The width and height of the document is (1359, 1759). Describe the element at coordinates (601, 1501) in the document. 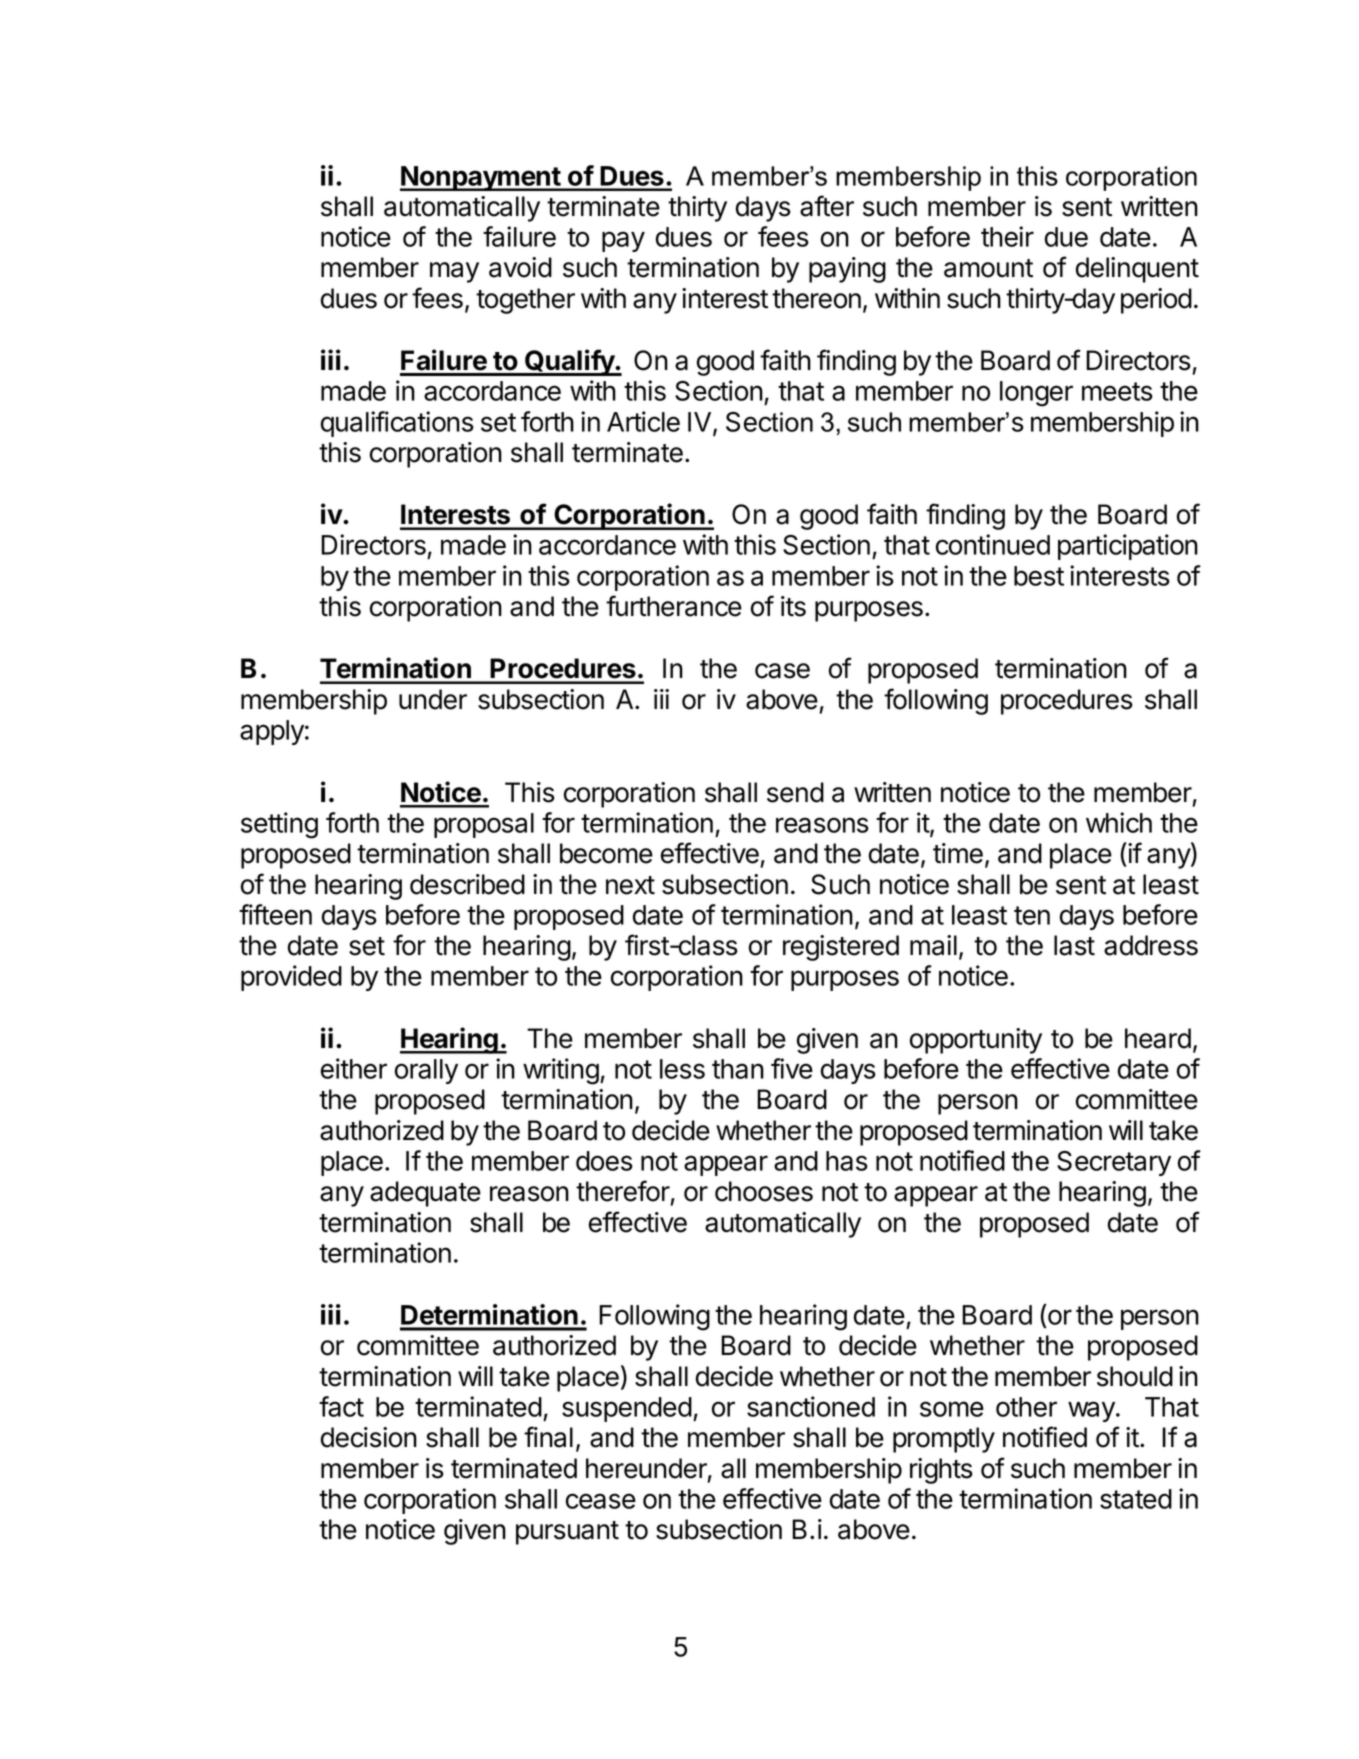

I see `cease` at that location.
